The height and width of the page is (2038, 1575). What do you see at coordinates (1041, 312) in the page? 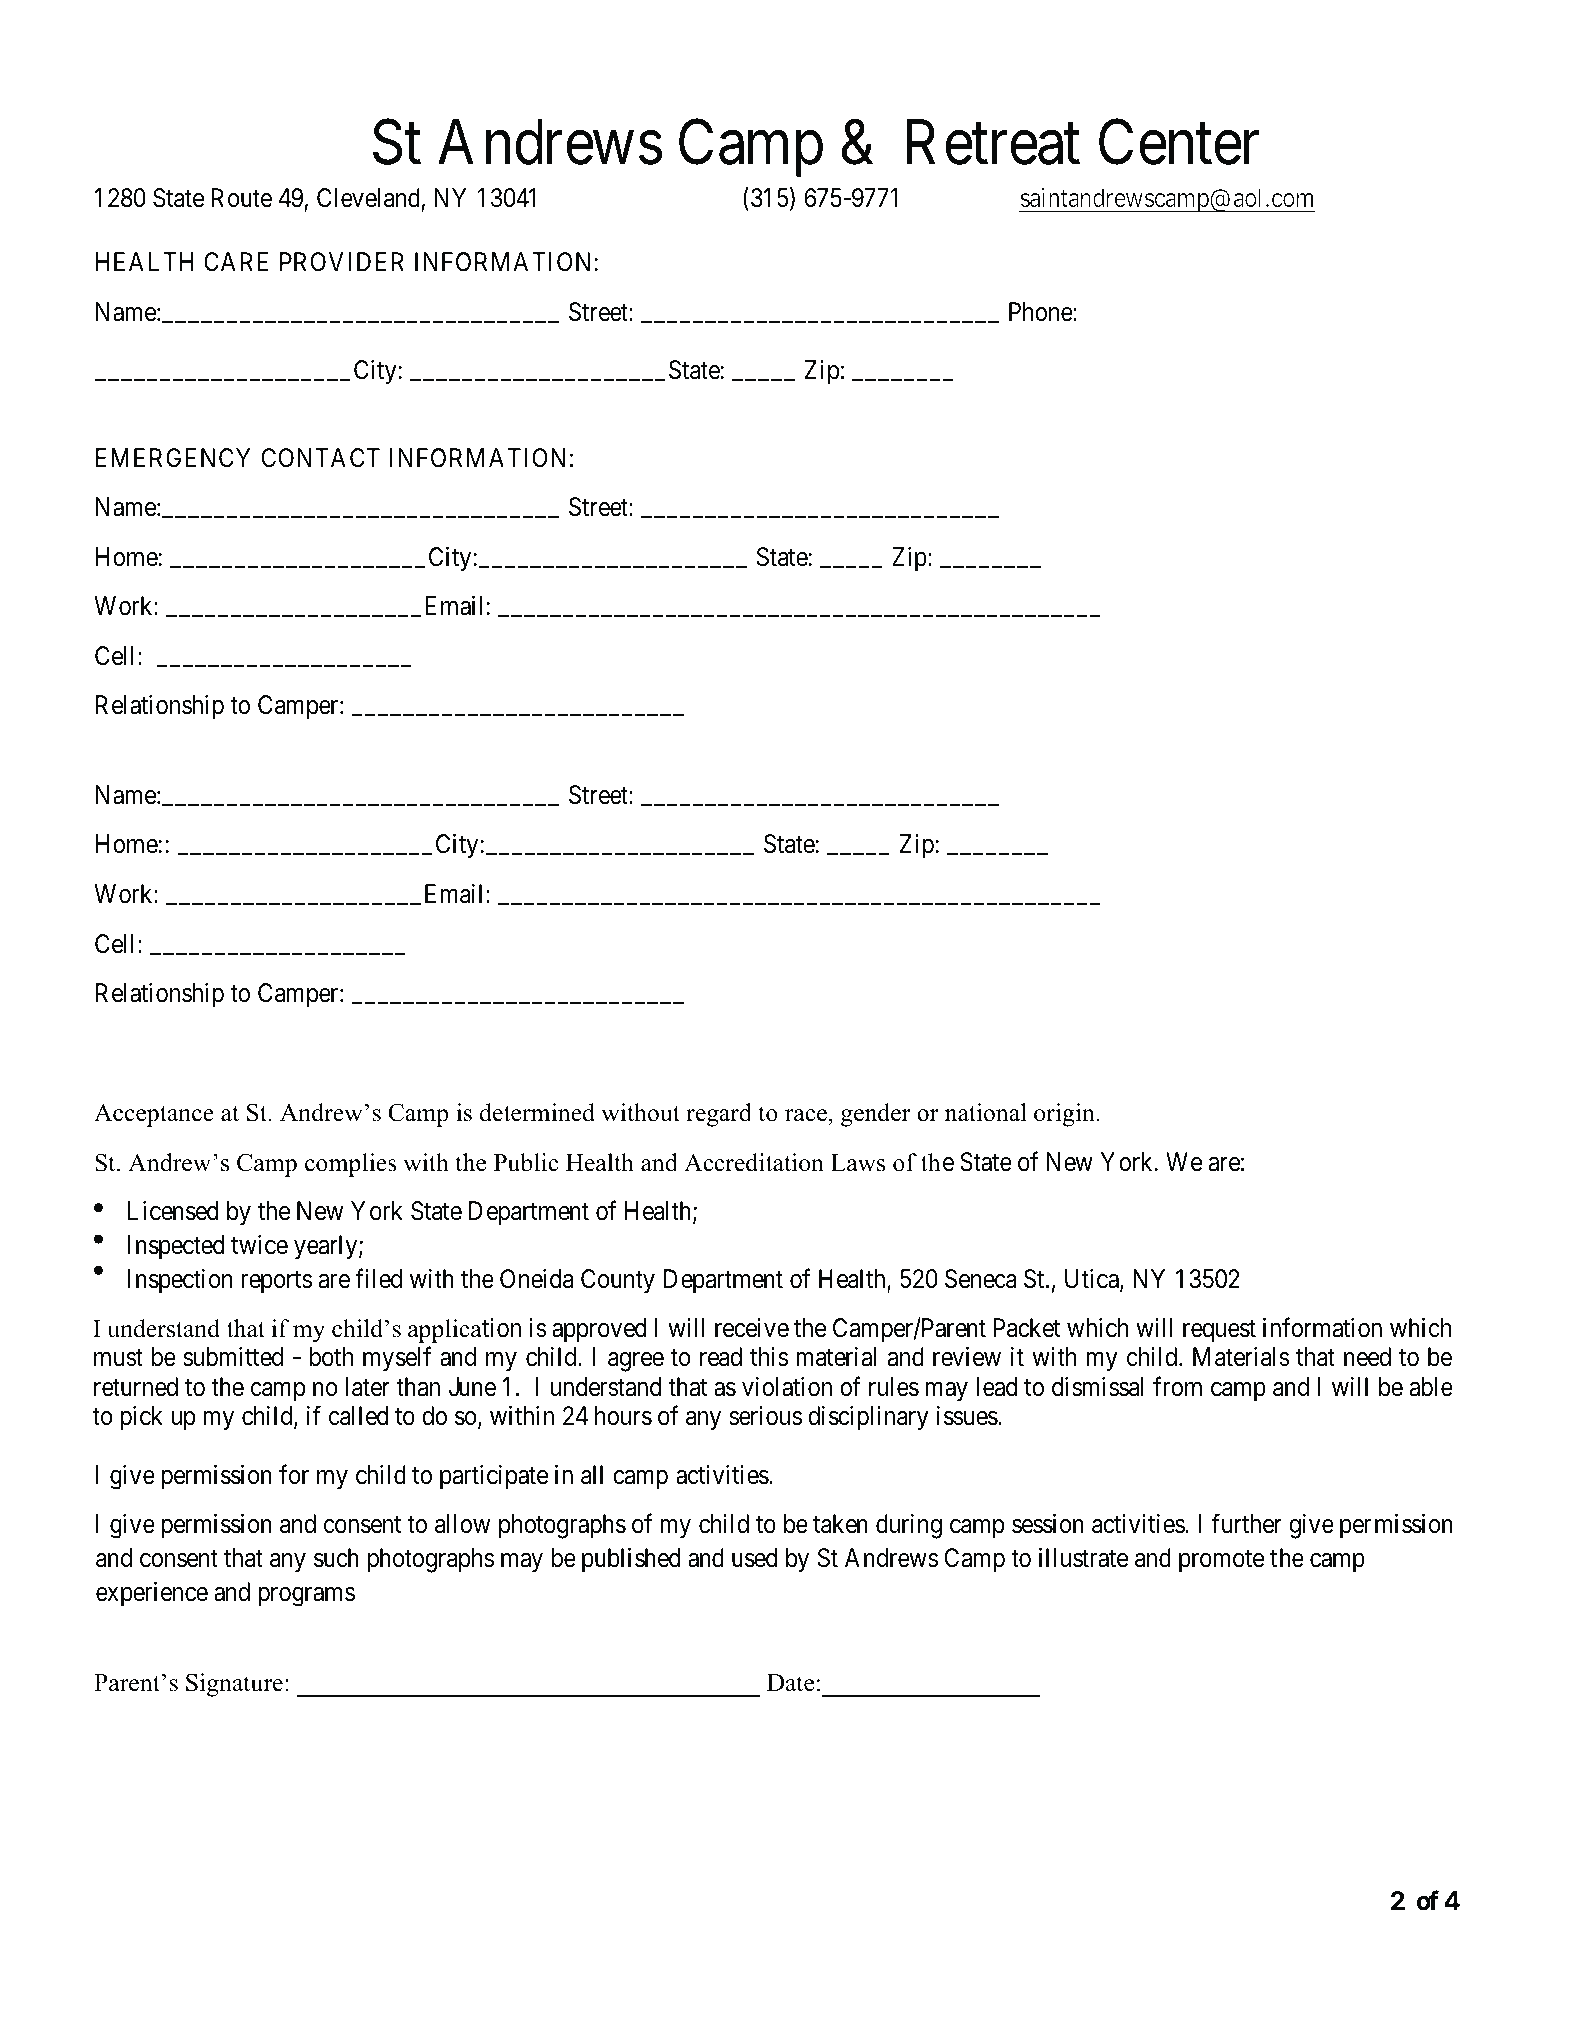
I see `Phone` at bounding box center [1041, 312].
